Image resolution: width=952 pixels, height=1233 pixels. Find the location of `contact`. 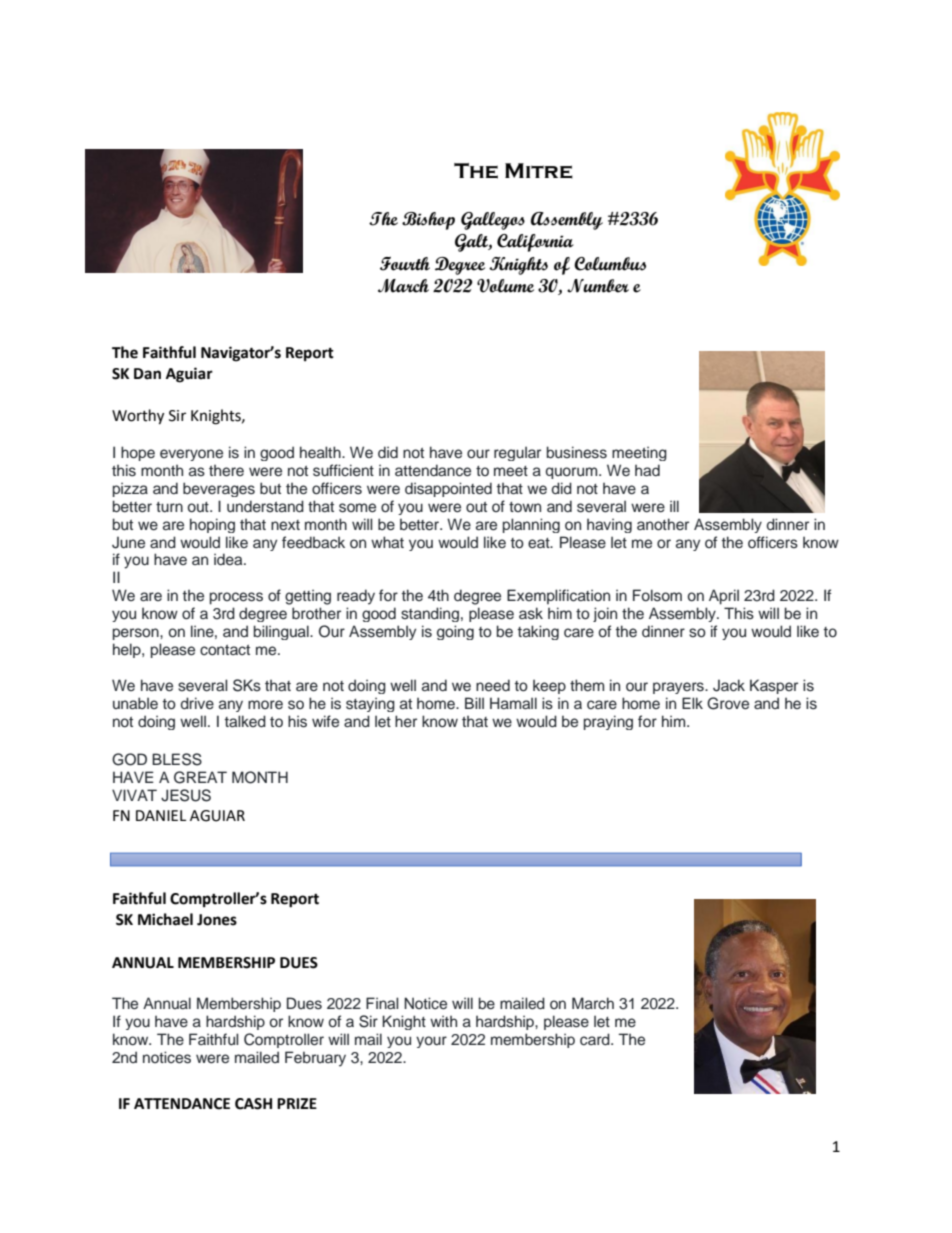

contact is located at coordinates (225, 650).
